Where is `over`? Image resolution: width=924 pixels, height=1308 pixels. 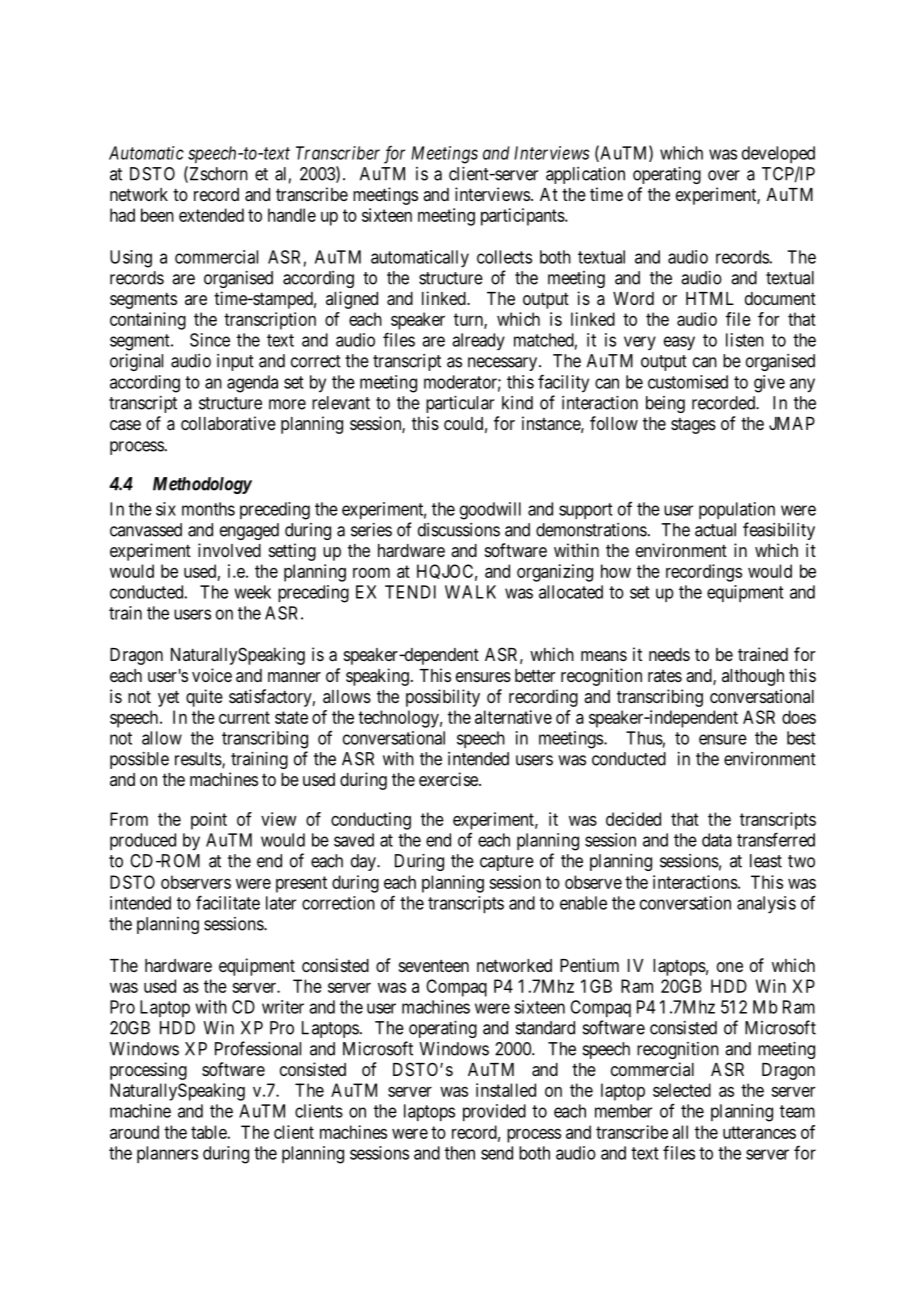 over is located at coordinates (724, 175).
